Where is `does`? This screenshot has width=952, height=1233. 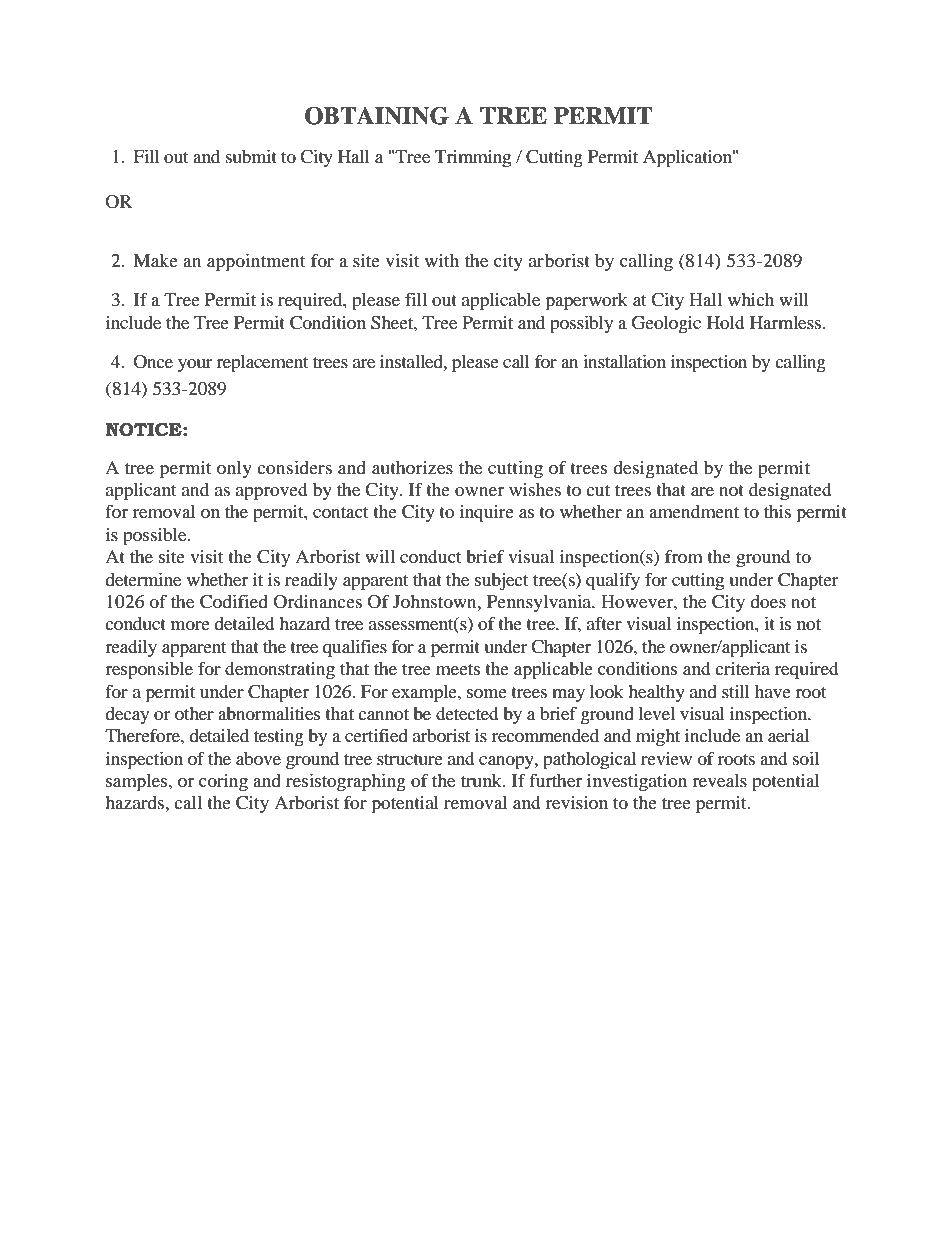 does is located at coordinates (768, 601).
